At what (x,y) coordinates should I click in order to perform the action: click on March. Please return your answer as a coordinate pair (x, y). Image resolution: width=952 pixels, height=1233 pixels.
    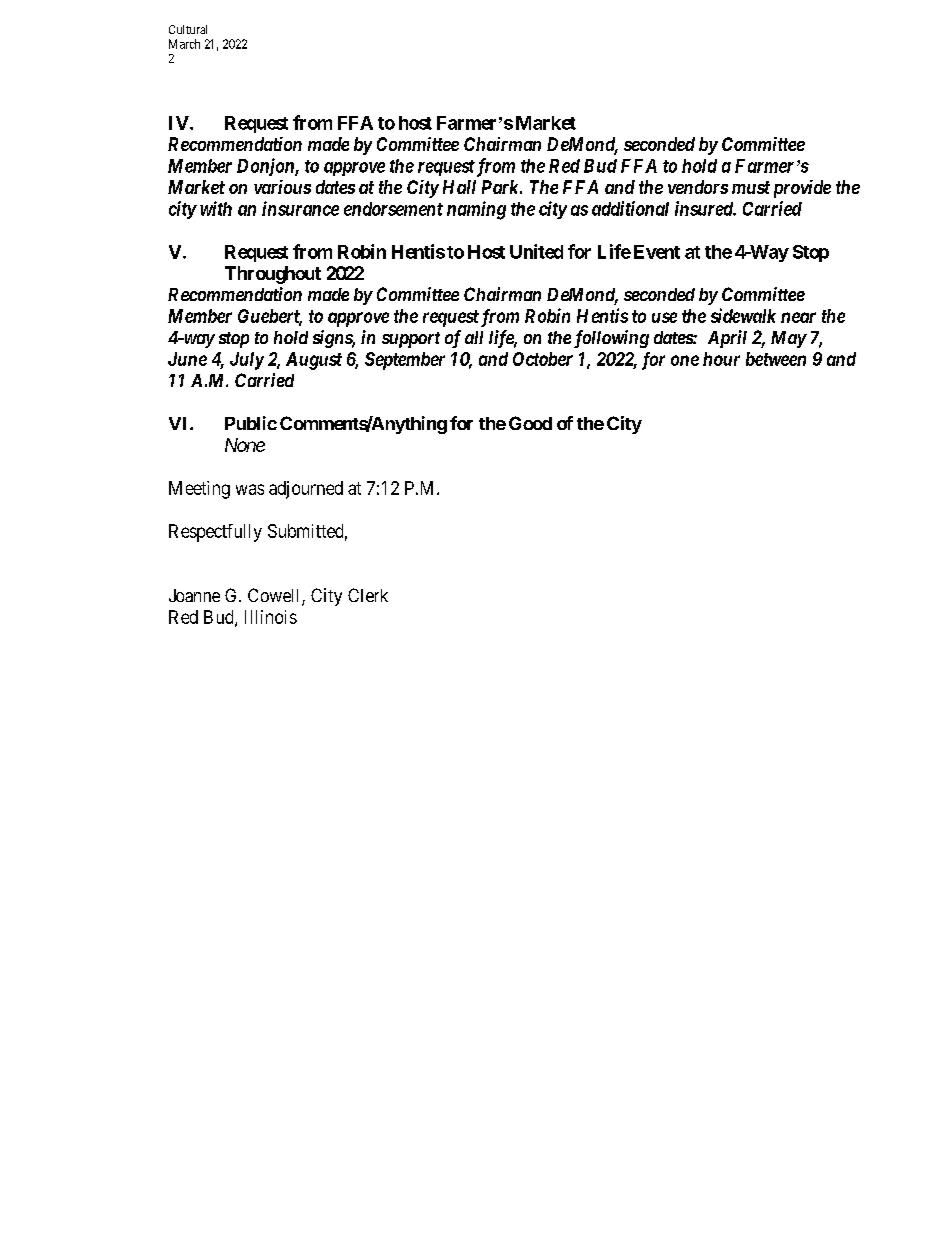
    Looking at the image, I should click on (184, 44).
